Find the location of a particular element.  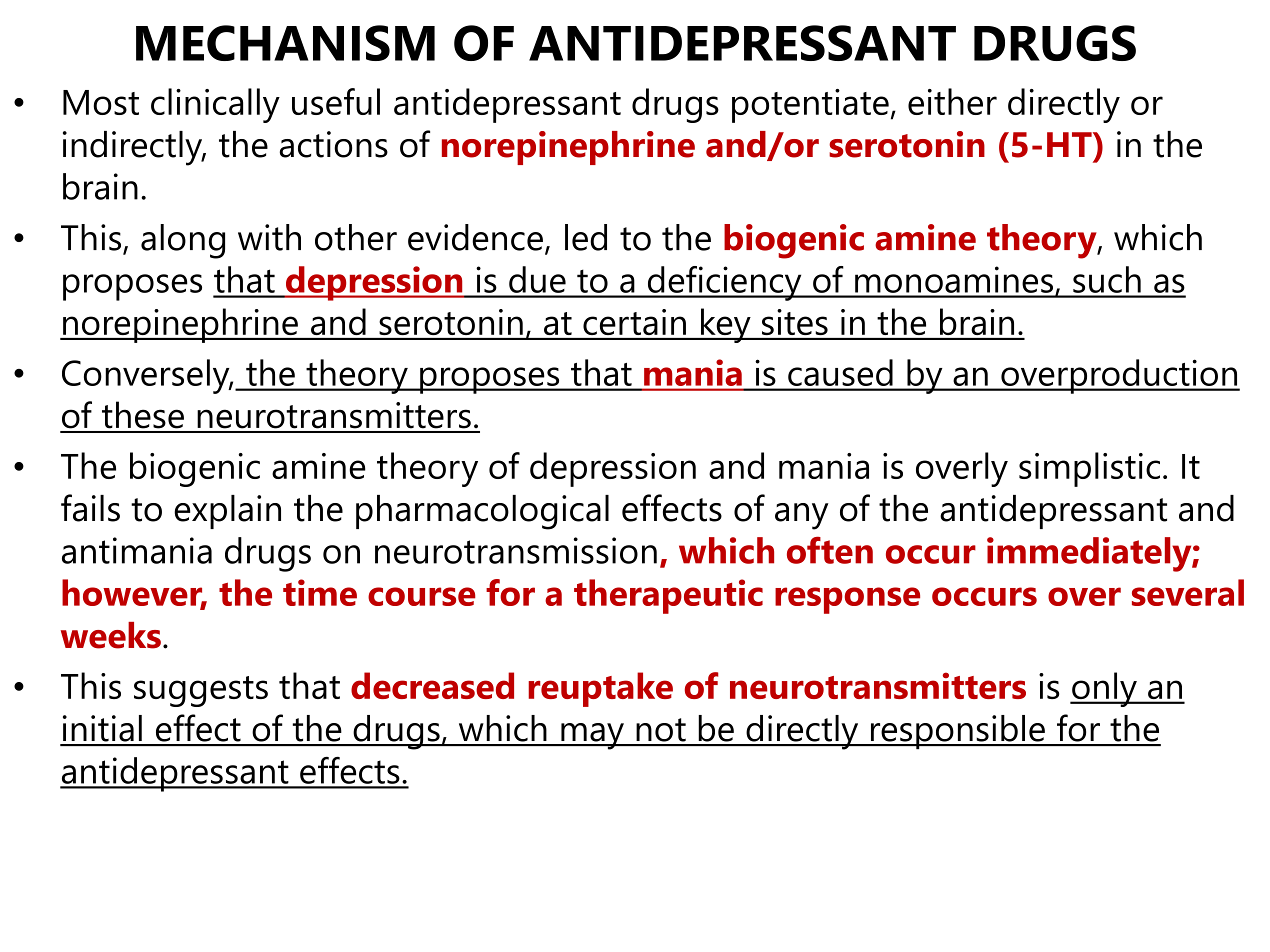

time is located at coordinates (320, 592).
